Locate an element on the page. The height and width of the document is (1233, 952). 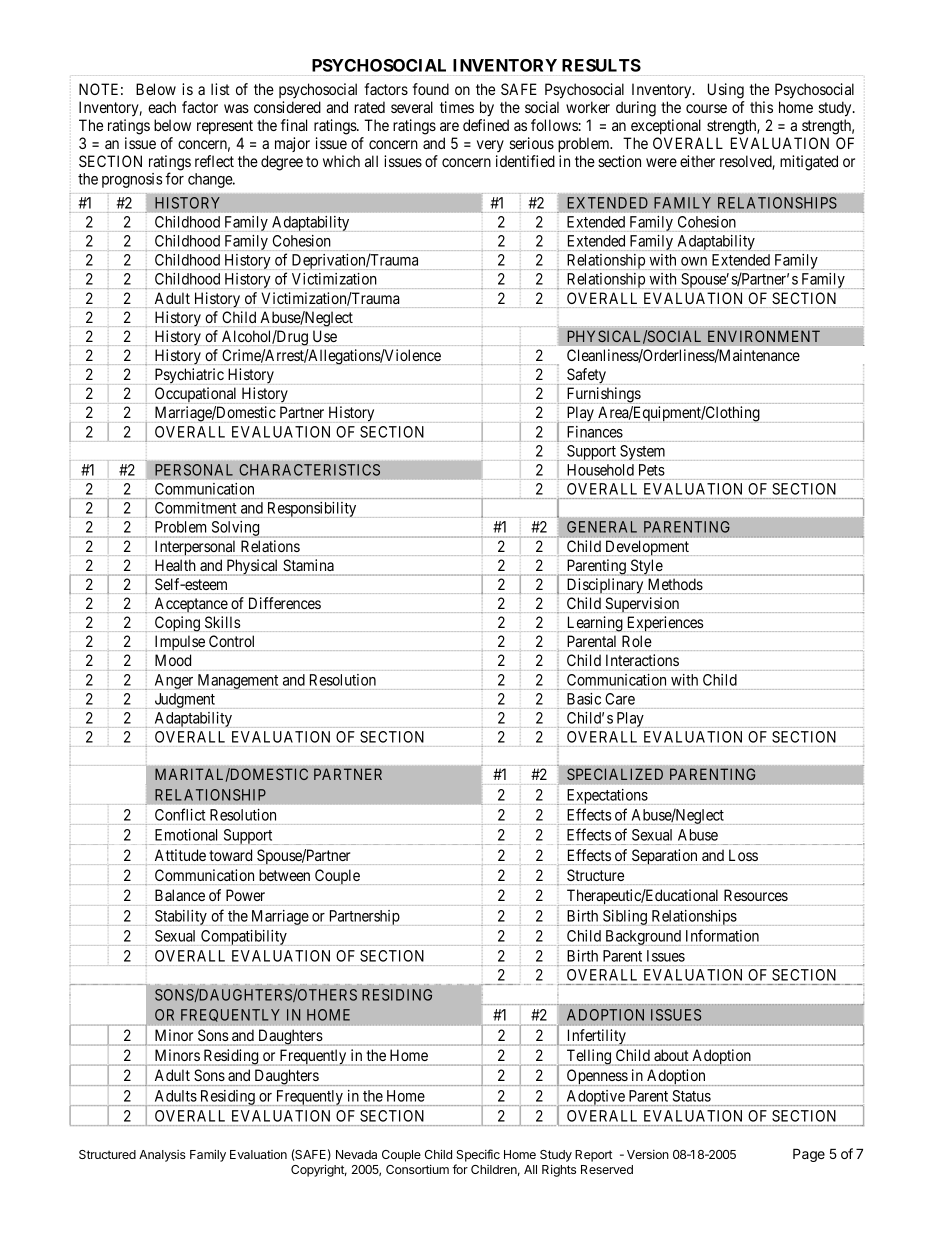
Care is located at coordinates (620, 699).
